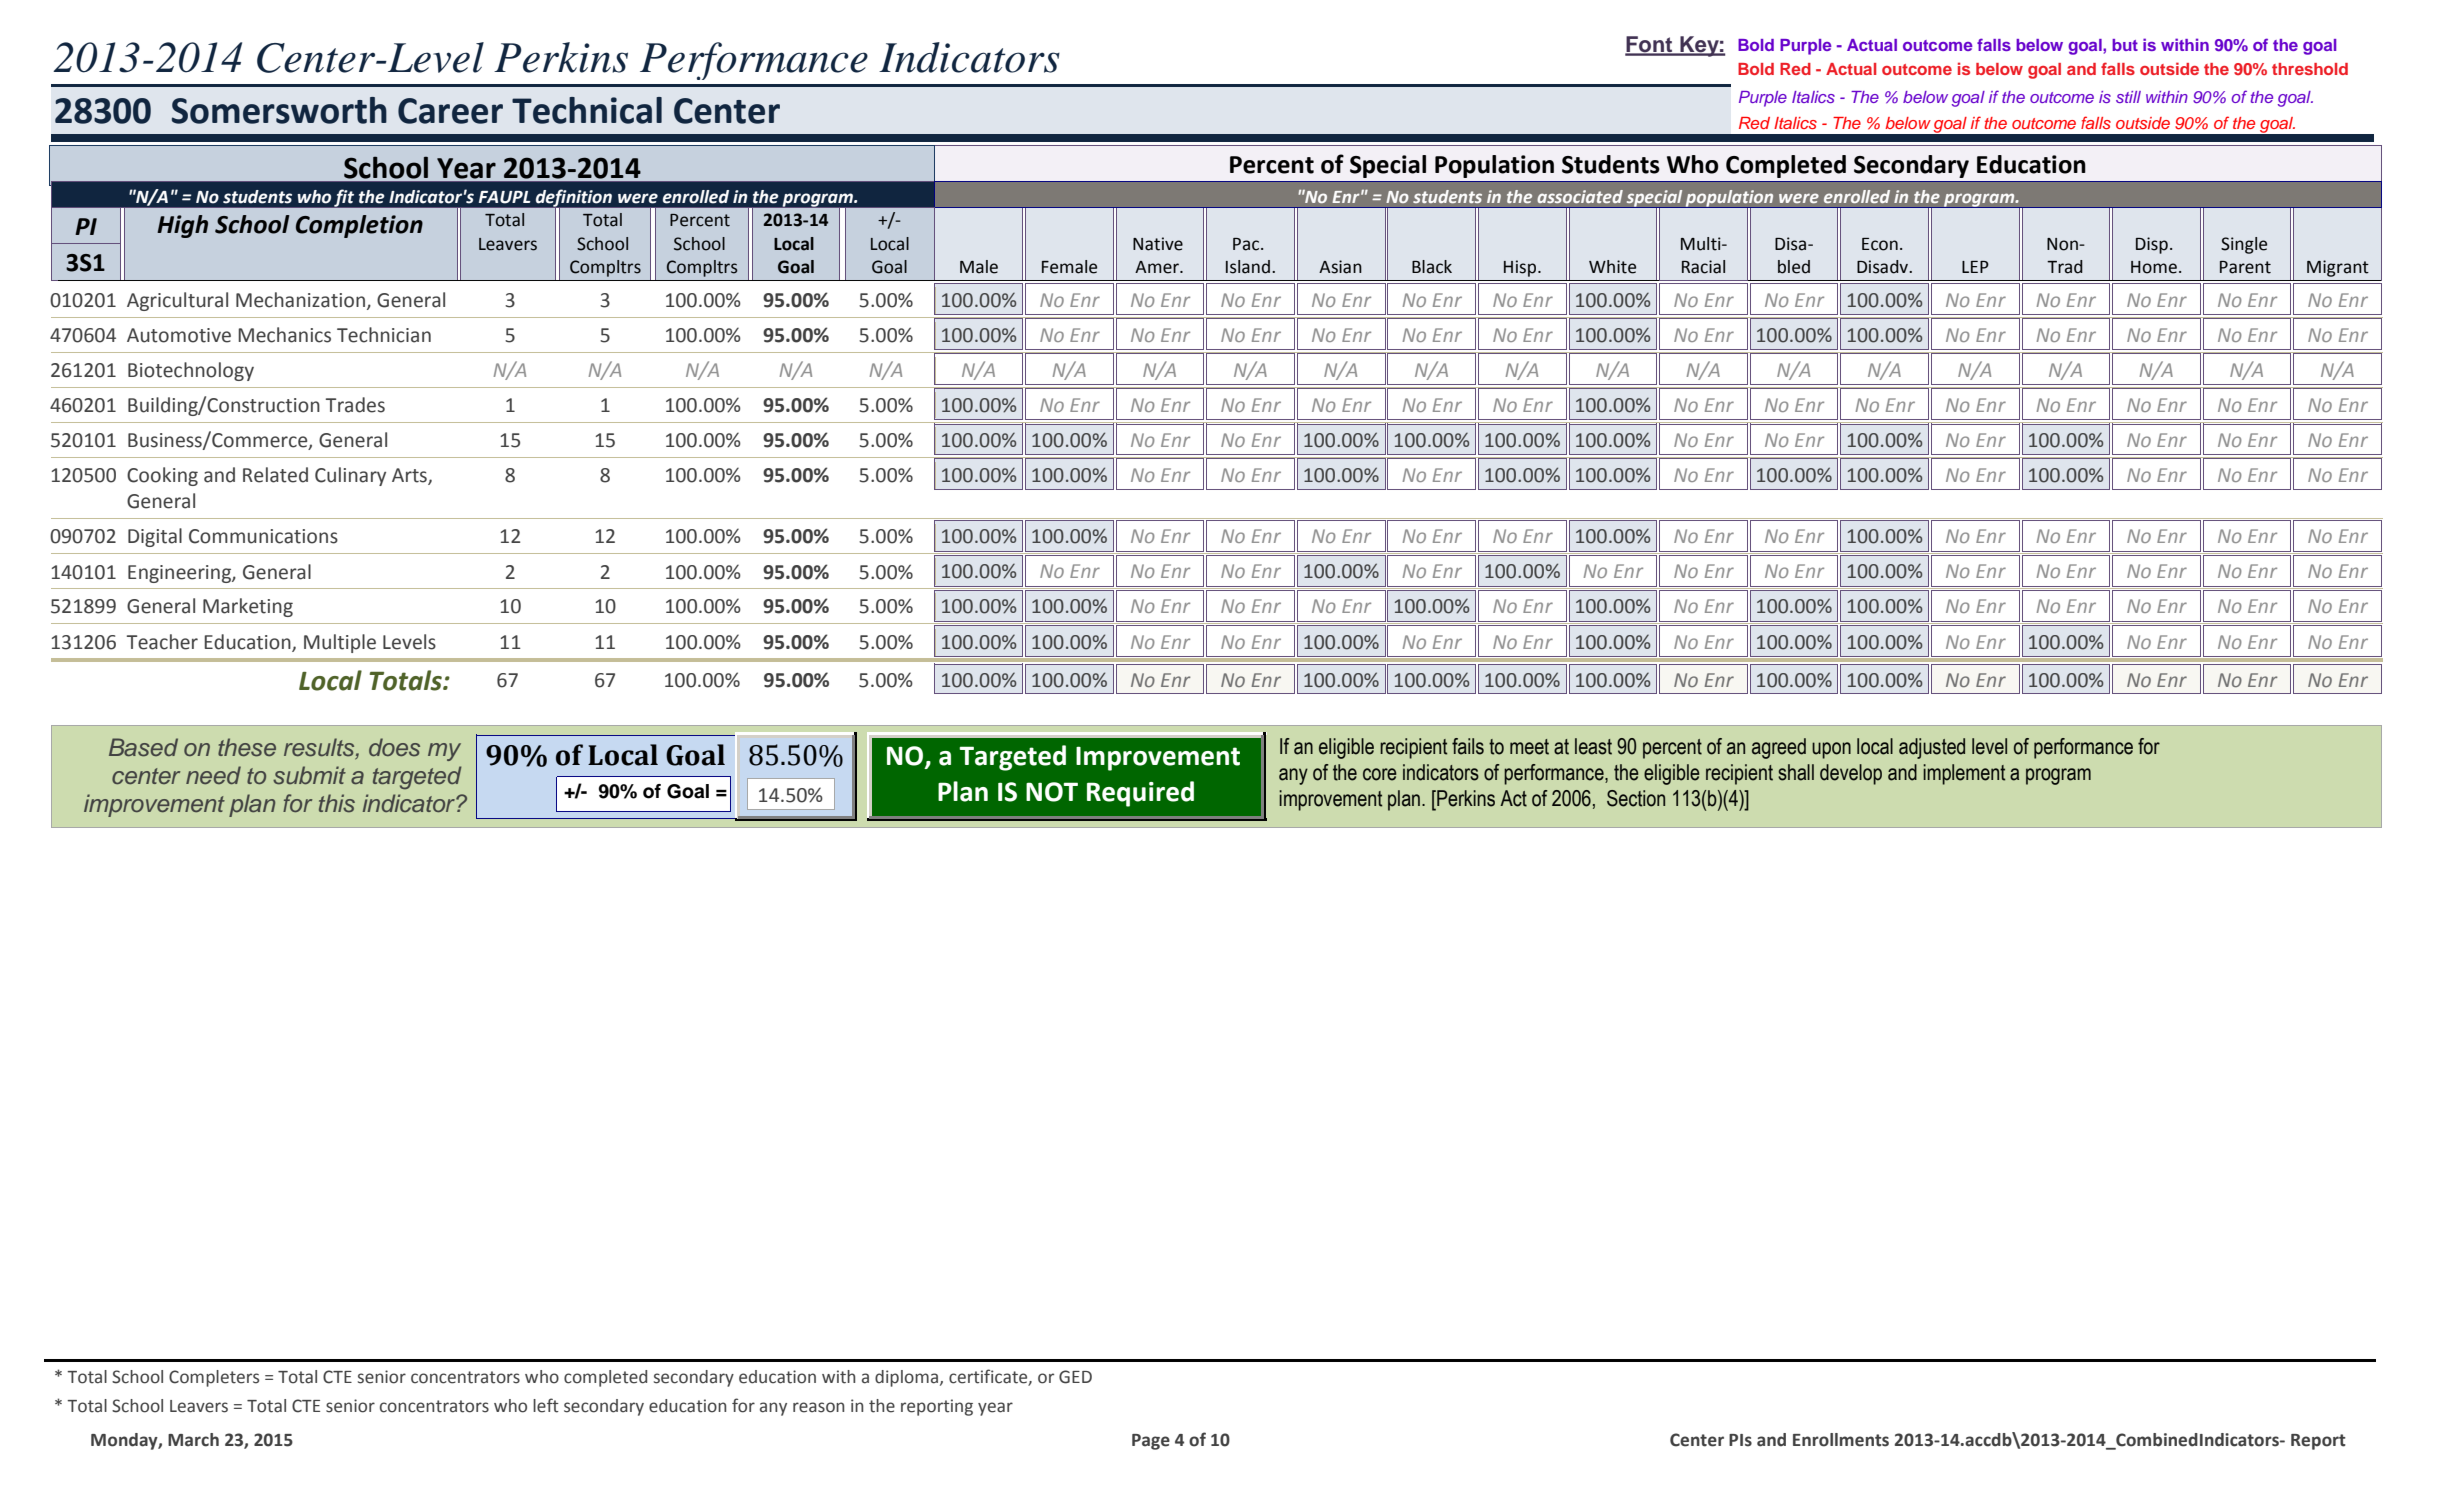 This page has height=1490, width=2453. What do you see at coordinates (546, 1405) in the page?
I see `left` at bounding box center [546, 1405].
